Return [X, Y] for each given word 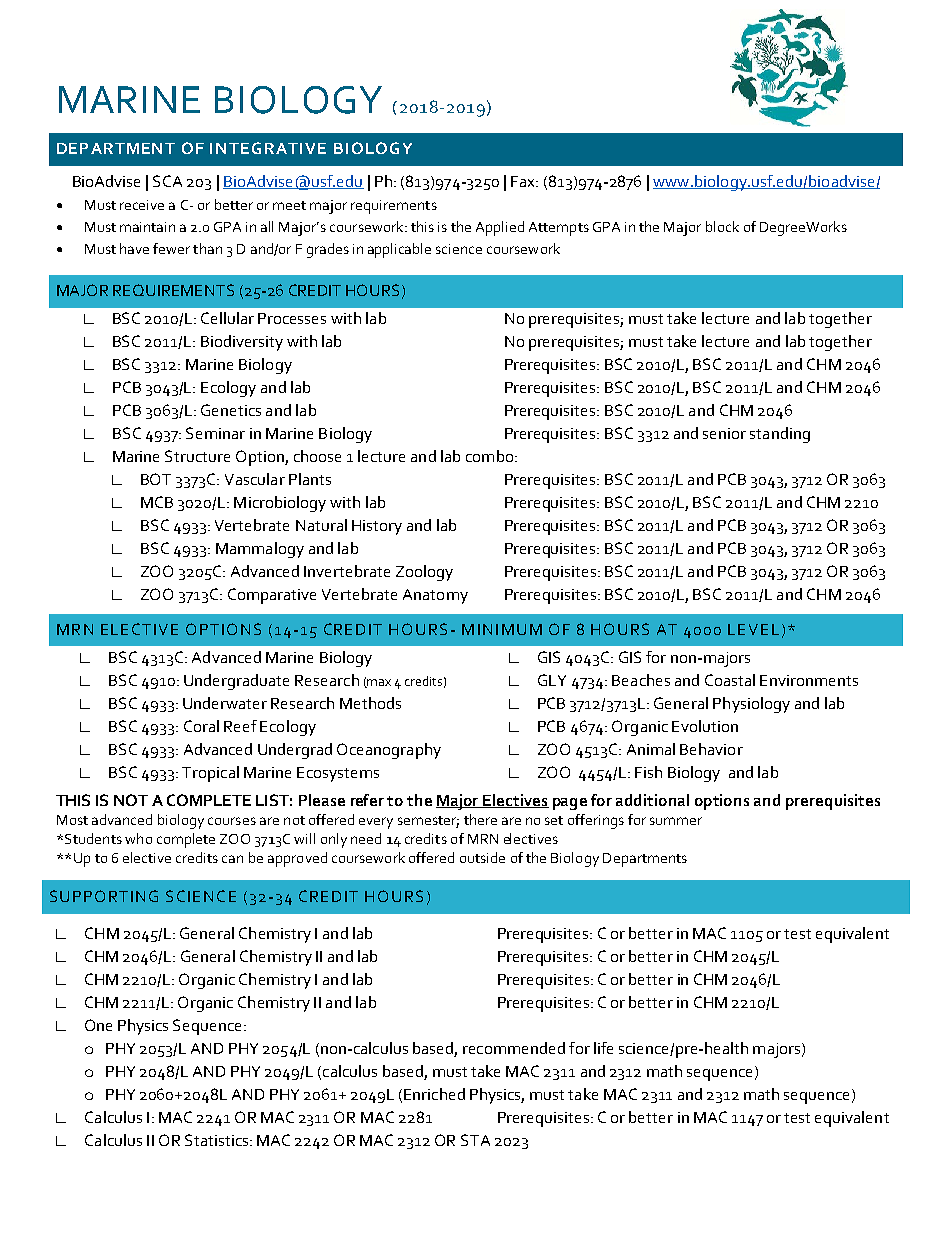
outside [482, 857]
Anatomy [435, 596]
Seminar [215, 433]
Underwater [225, 703]
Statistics [218, 1140]
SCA [167, 181]
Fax [524, 181]
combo [491, 456]
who [138, 838]
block [722, 226]
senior [724, 433]
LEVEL [753, 629]
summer [676, 821]
